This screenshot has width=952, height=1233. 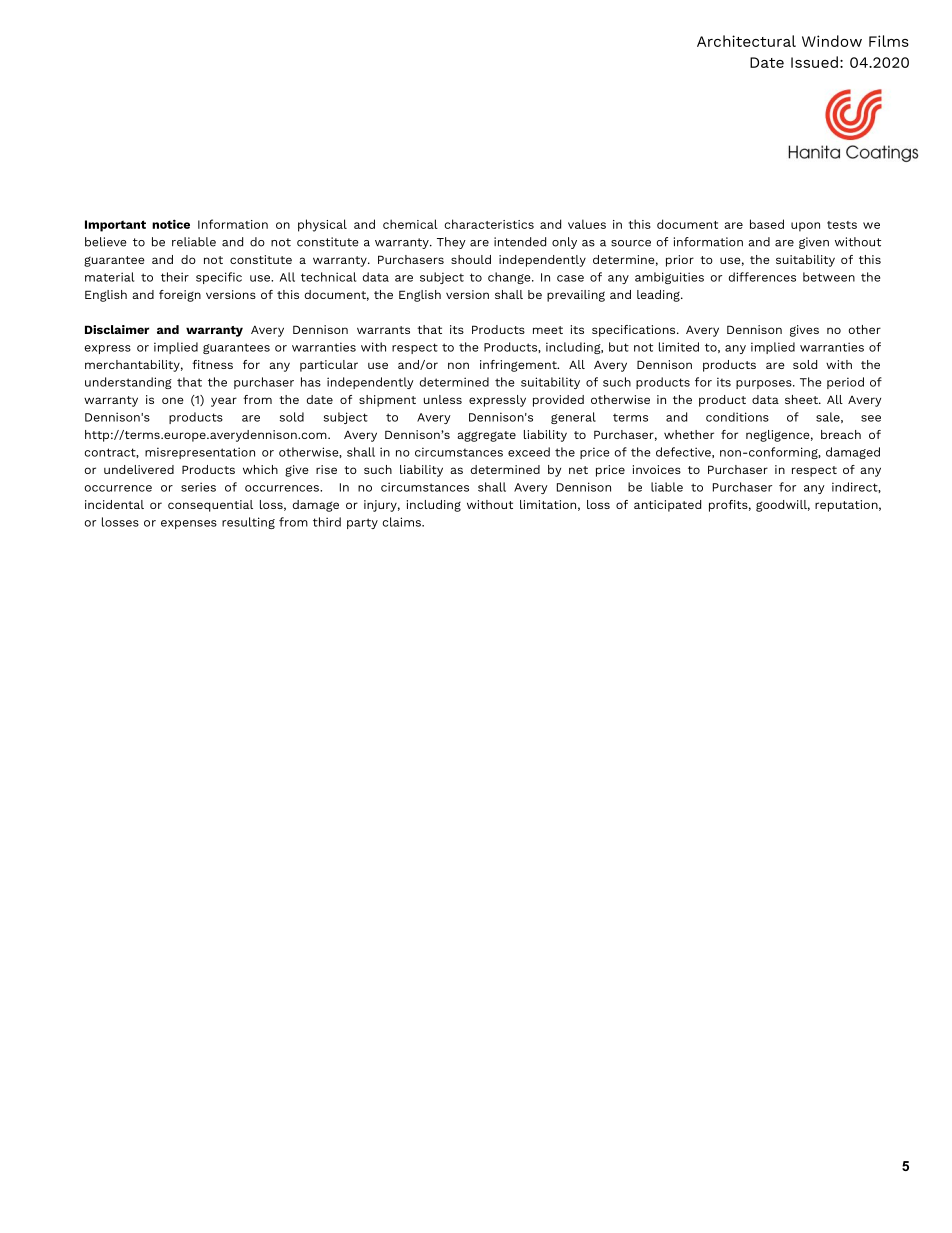 What do you see at coordinates (762, 277) in the screenshot?
I see `differences` at bounding box center [762, 277].
